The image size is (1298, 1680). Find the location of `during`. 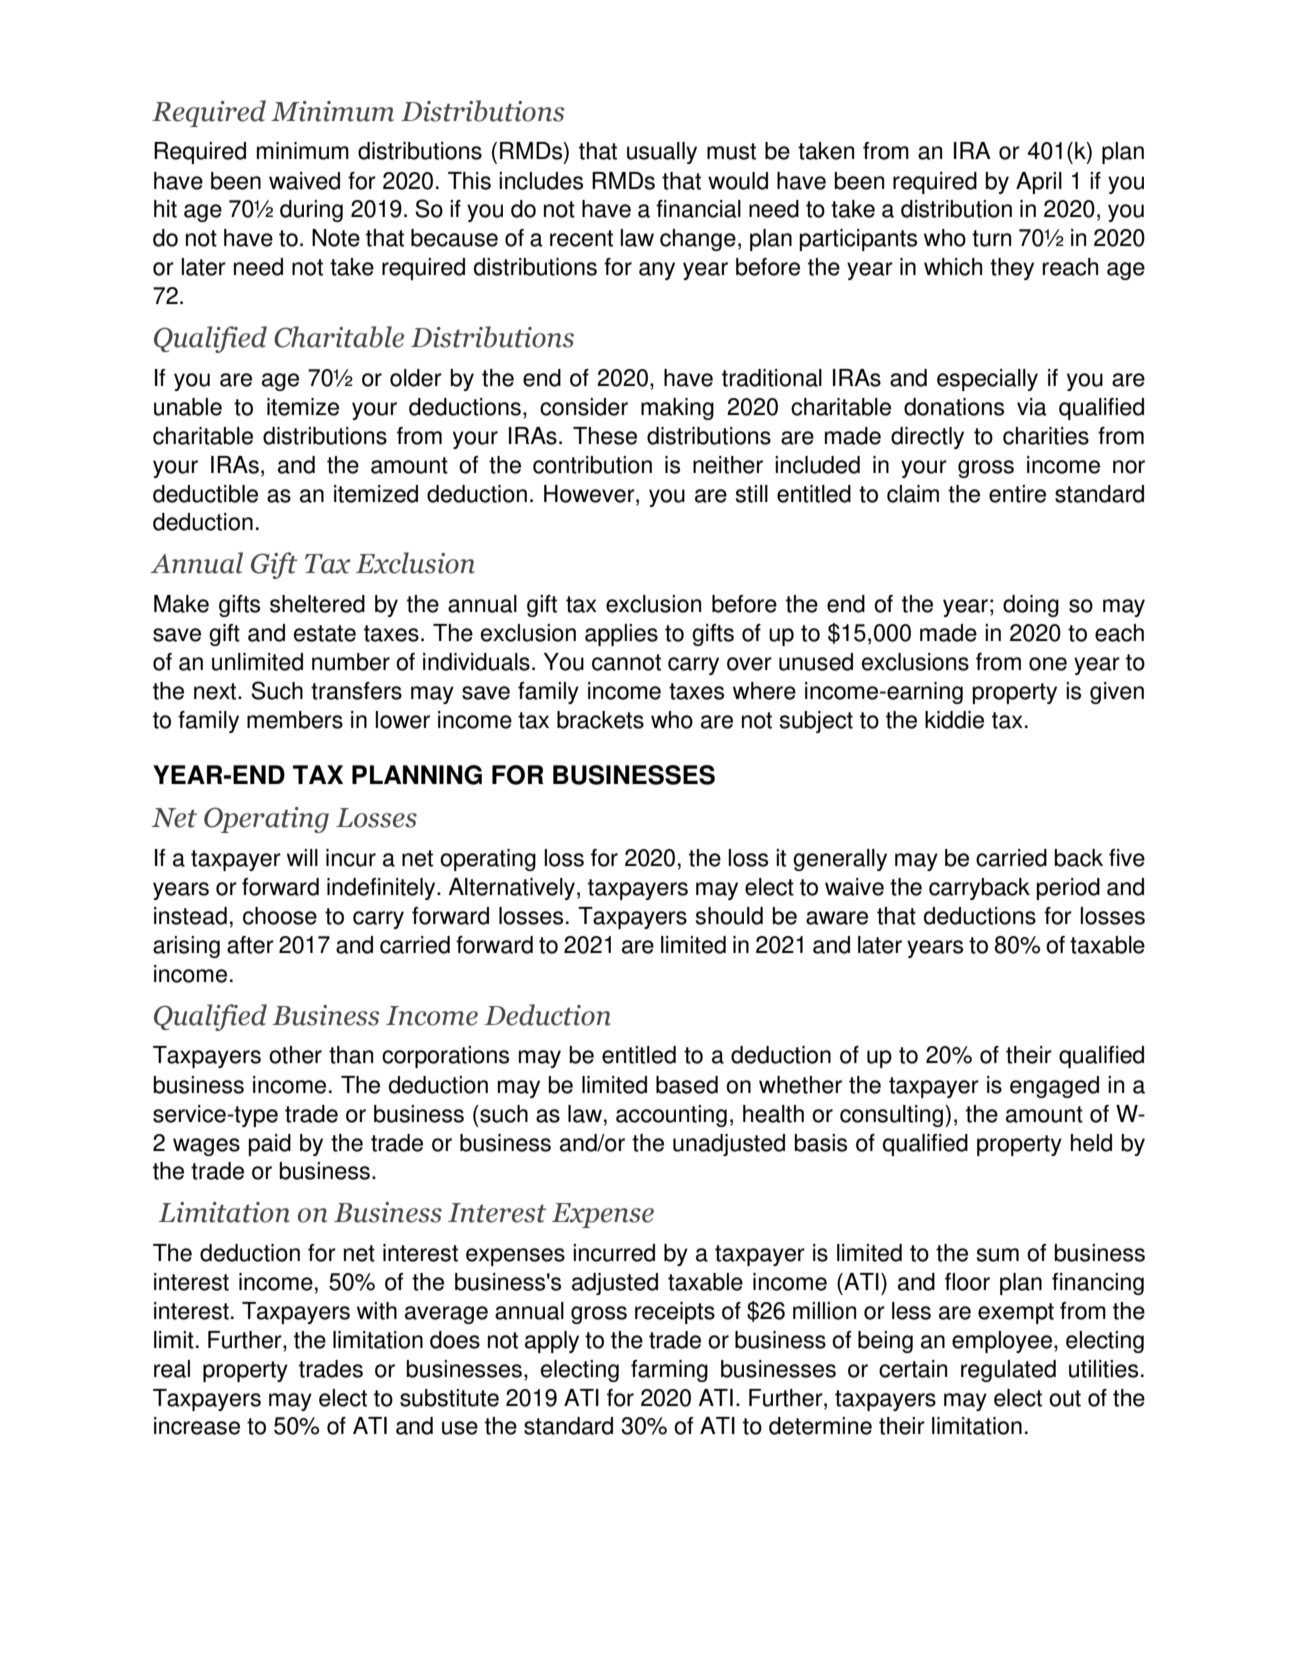

during is located at coordinates (311, 211).
